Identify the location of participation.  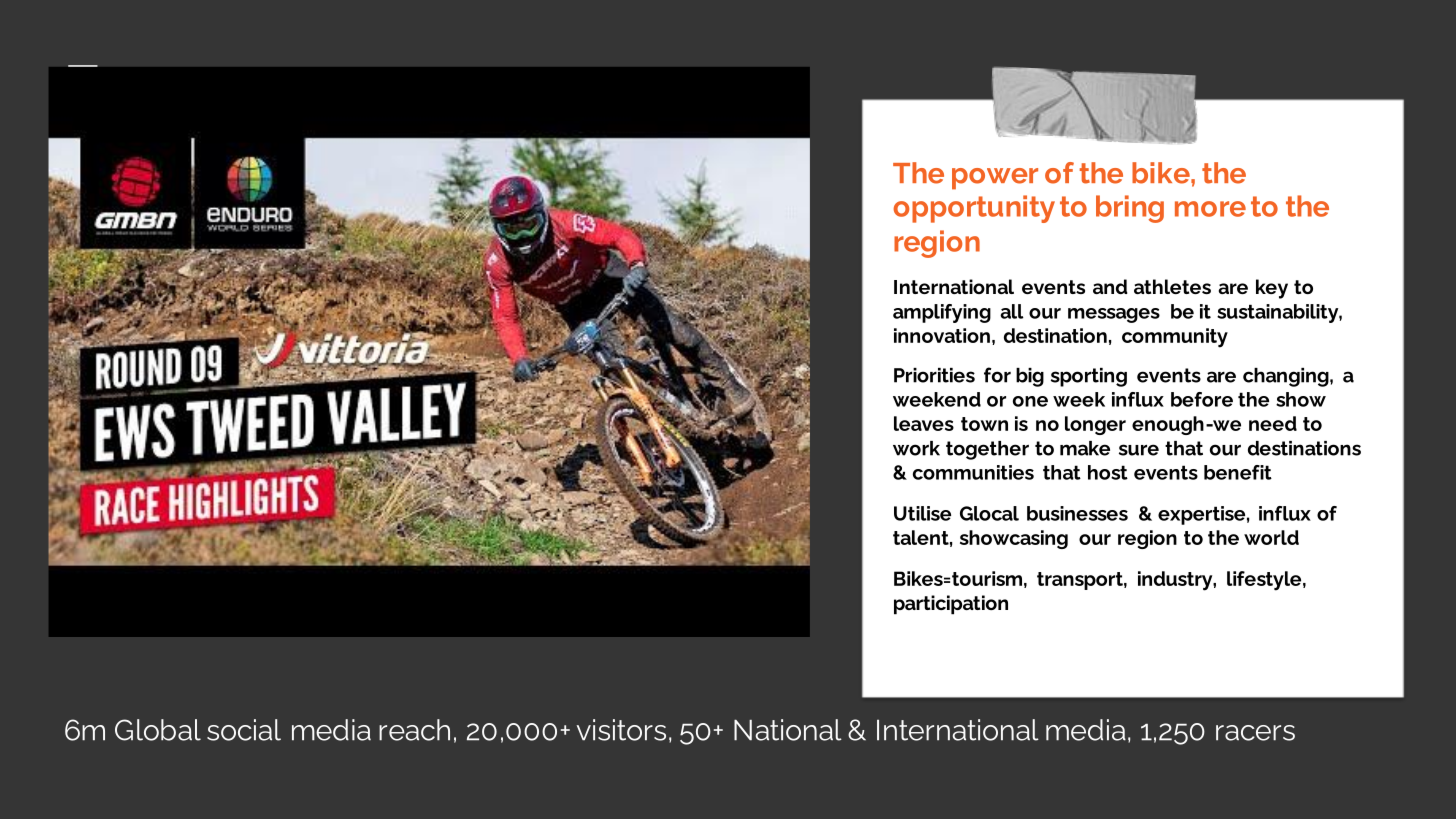
(951, 605).
